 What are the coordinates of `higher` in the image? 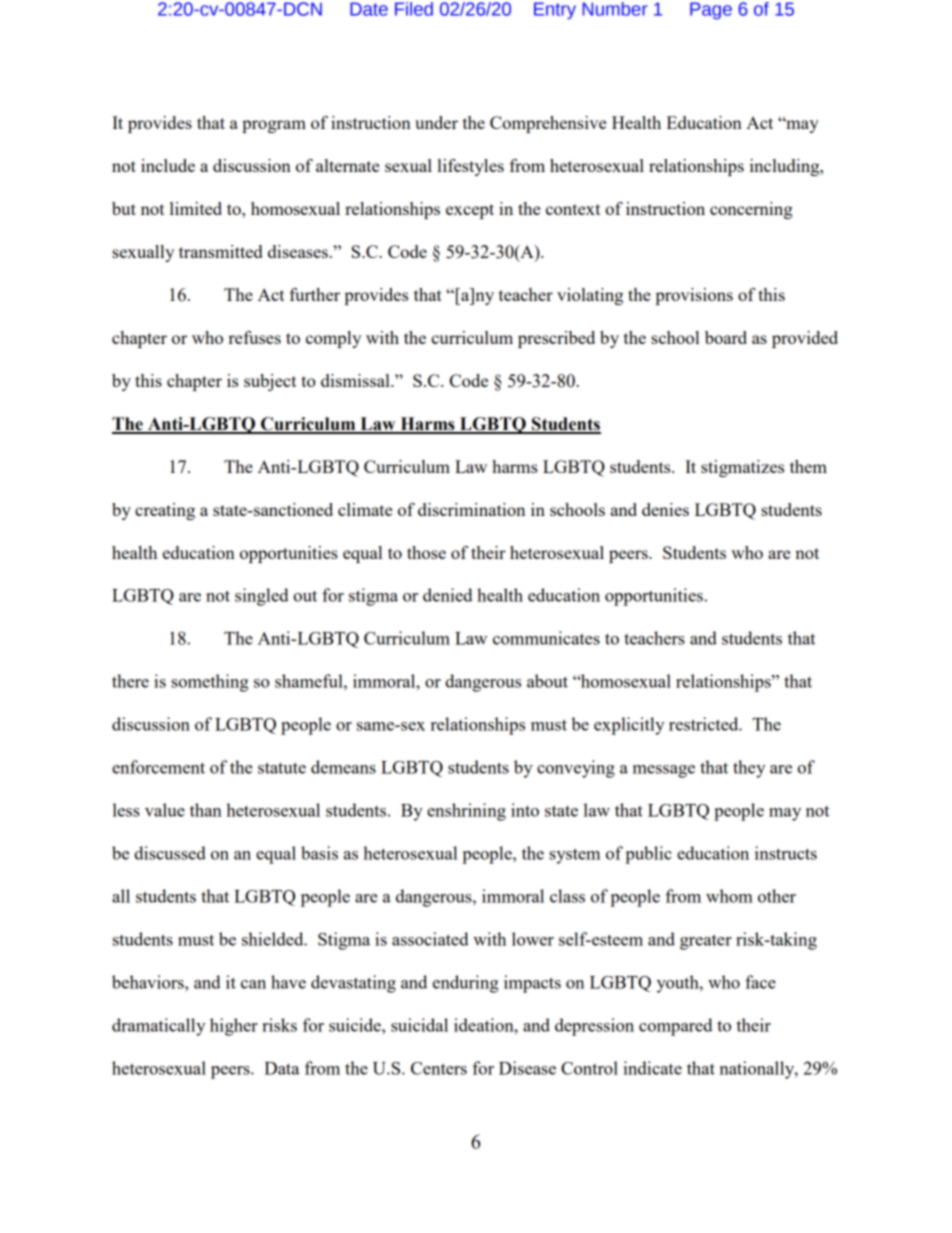 It's located at (234, 1027).
